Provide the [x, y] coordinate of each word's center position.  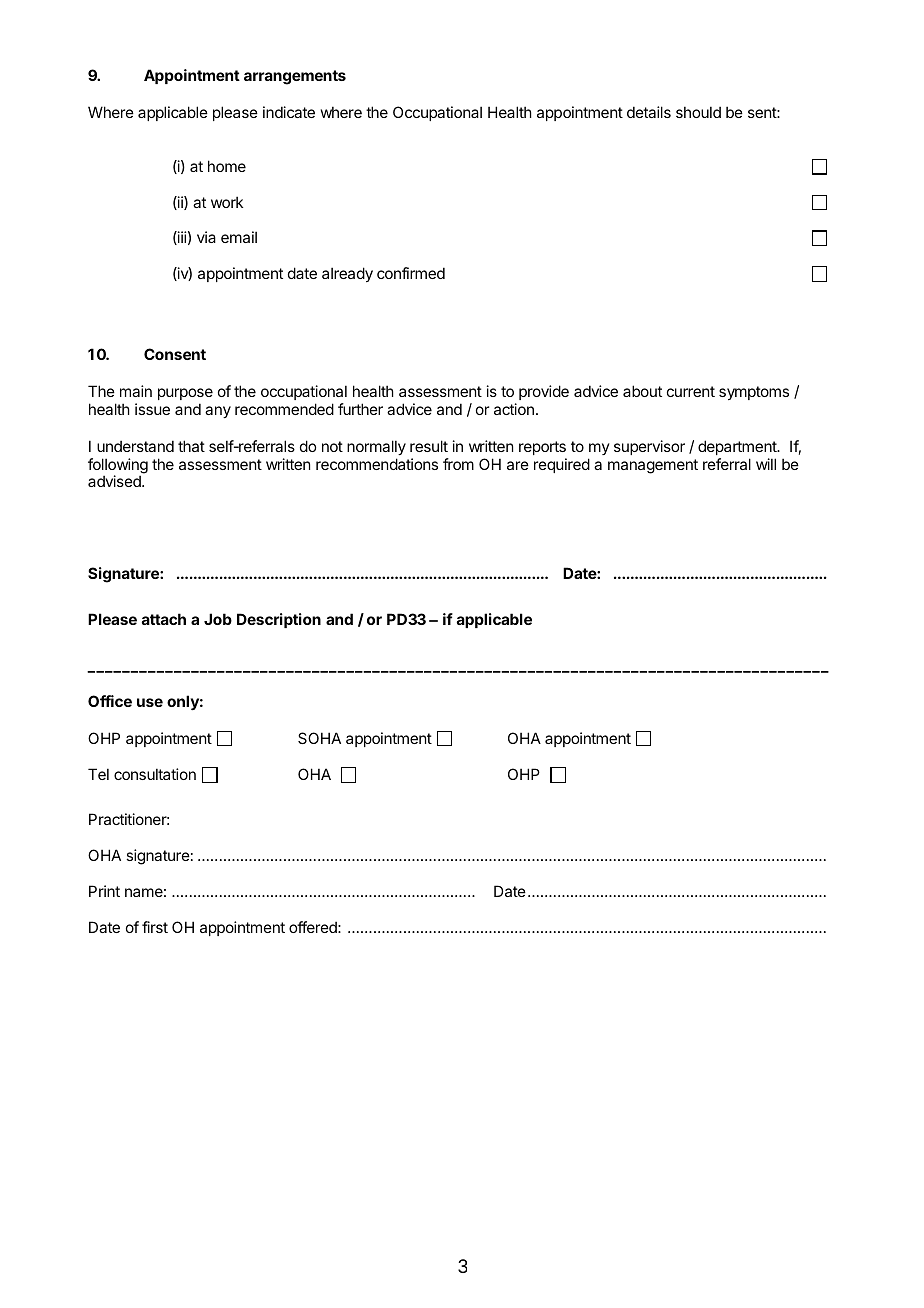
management [653, 466]
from [458, 464]
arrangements [295, 77]
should [698, 112]
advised [115, 481]
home [227, 166]
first [155, 927]
